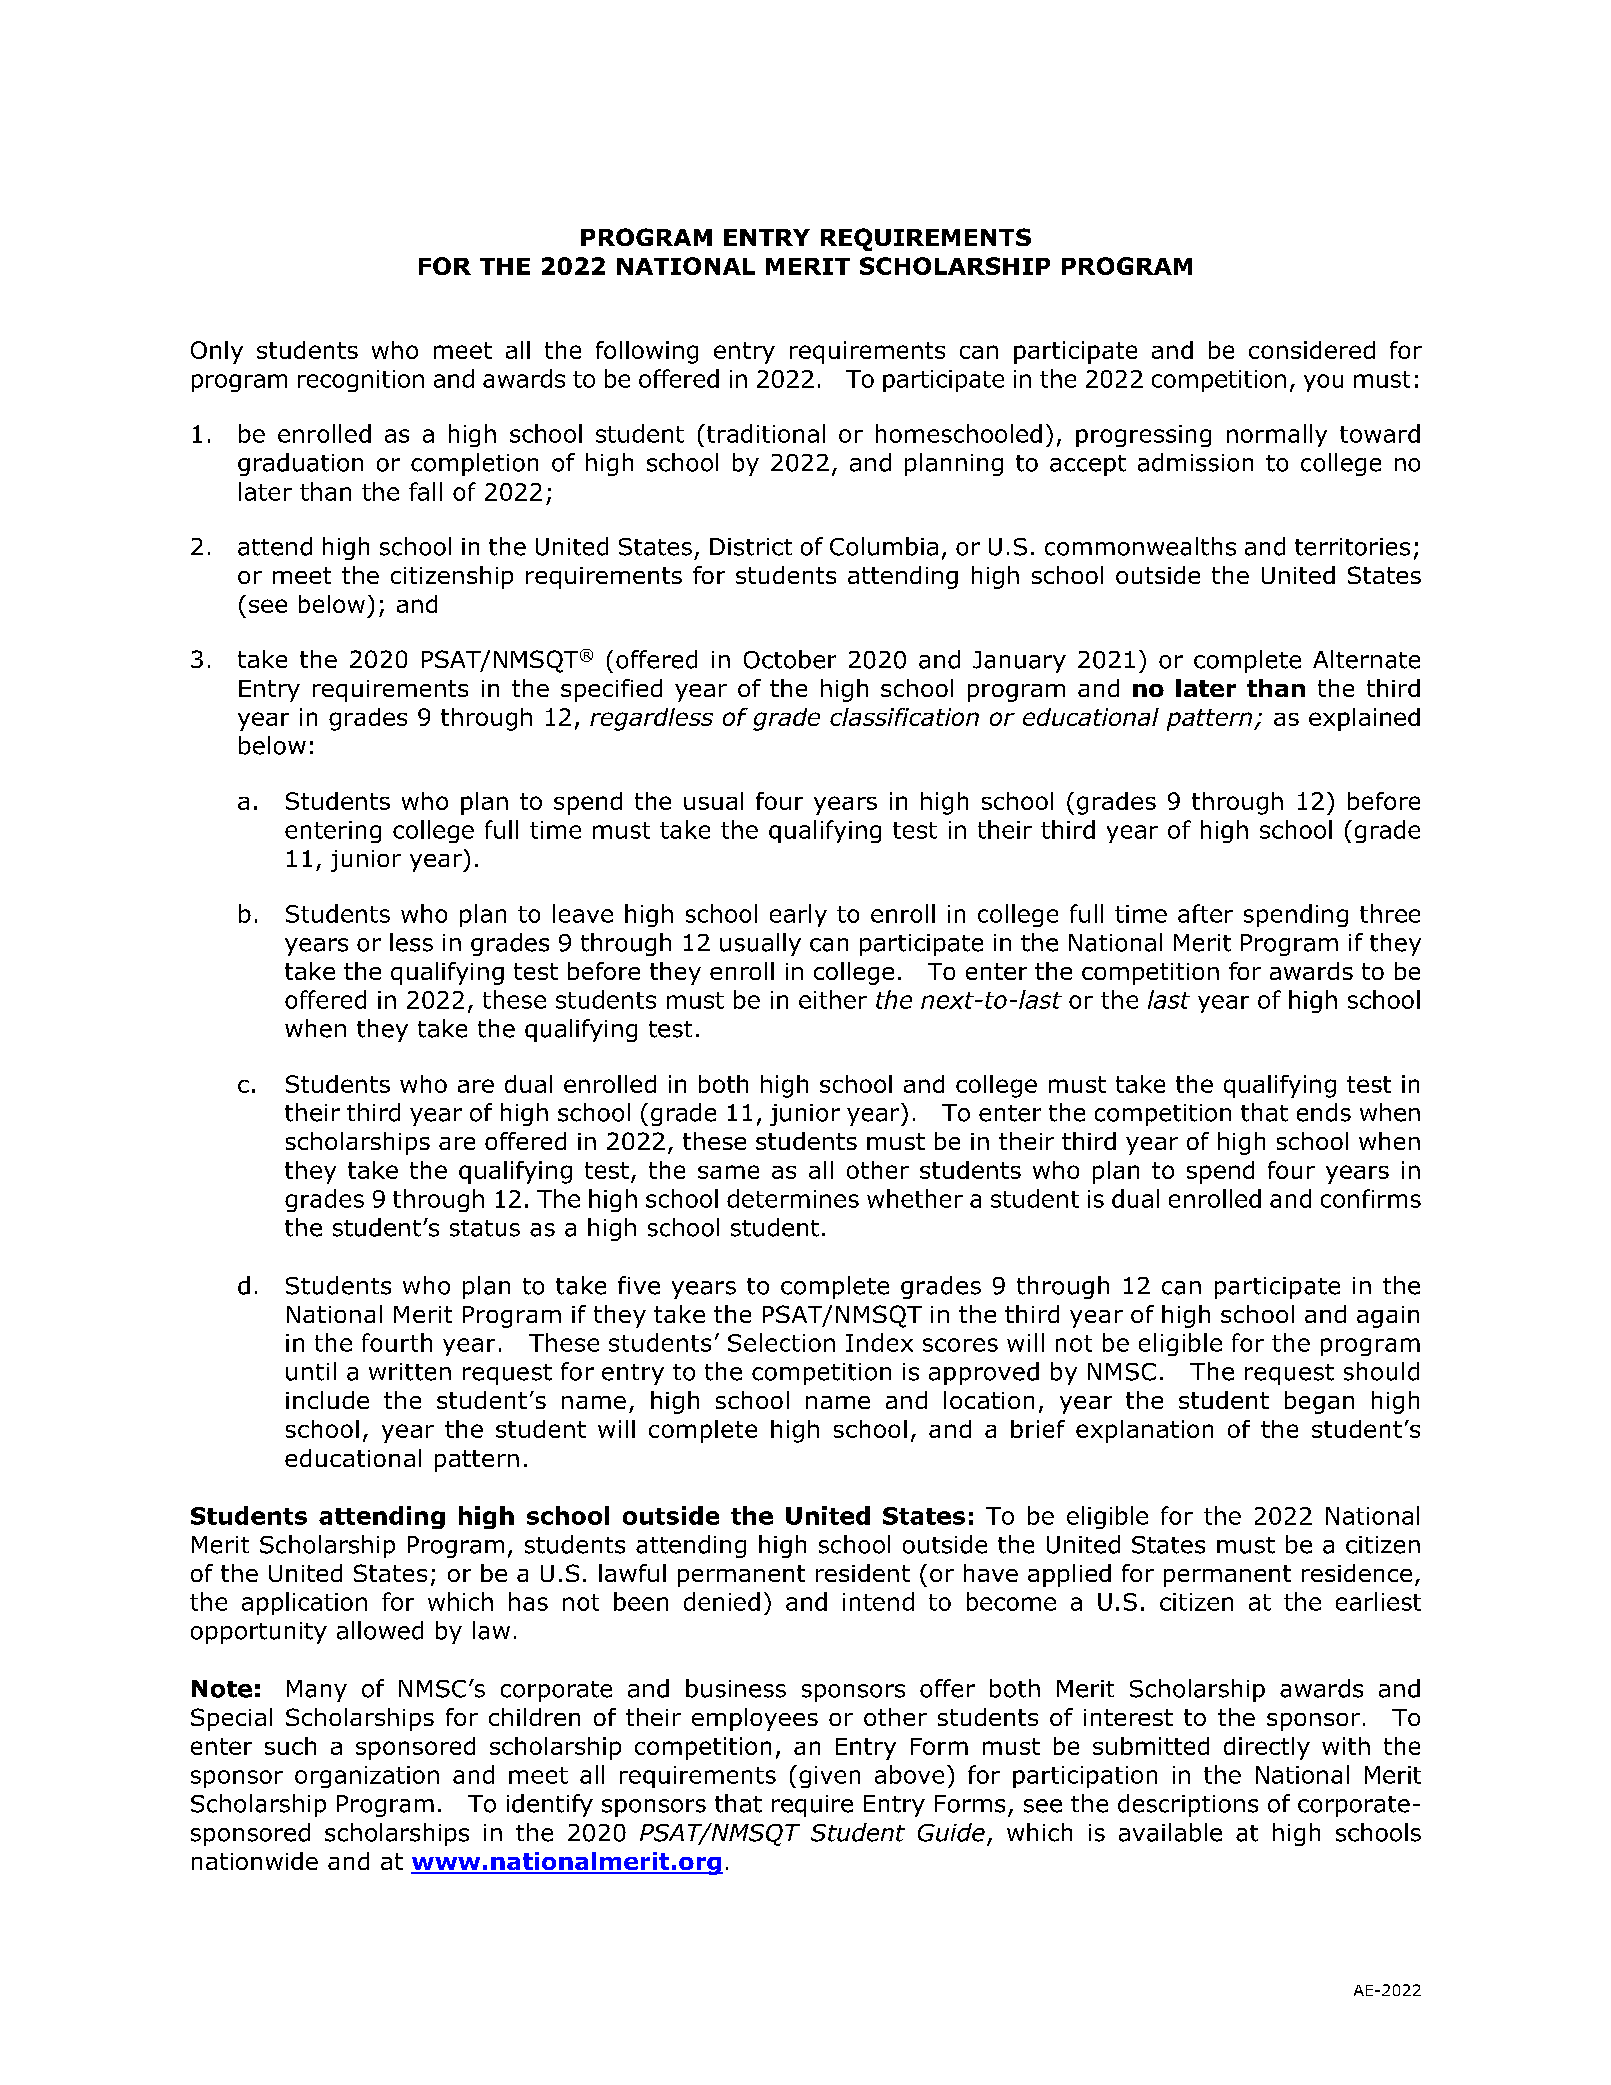 The width and height of the image is (1611, 2085). Describe the element at coordinates (829, 1777) in the image. I see `given` at that location.
